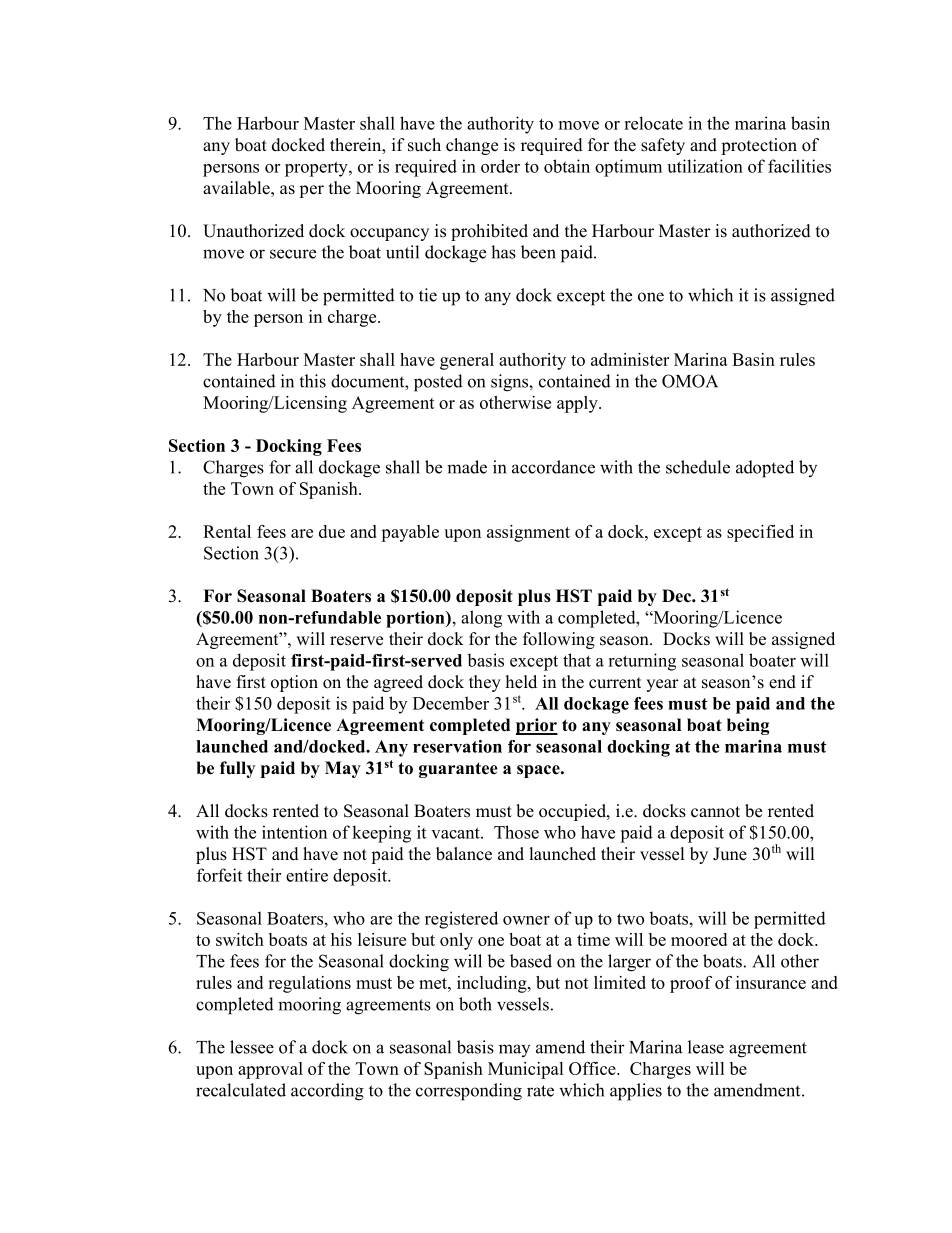 The width and height of the screenshot is (952, 1233). I want to click on option, so click(294, 683).
